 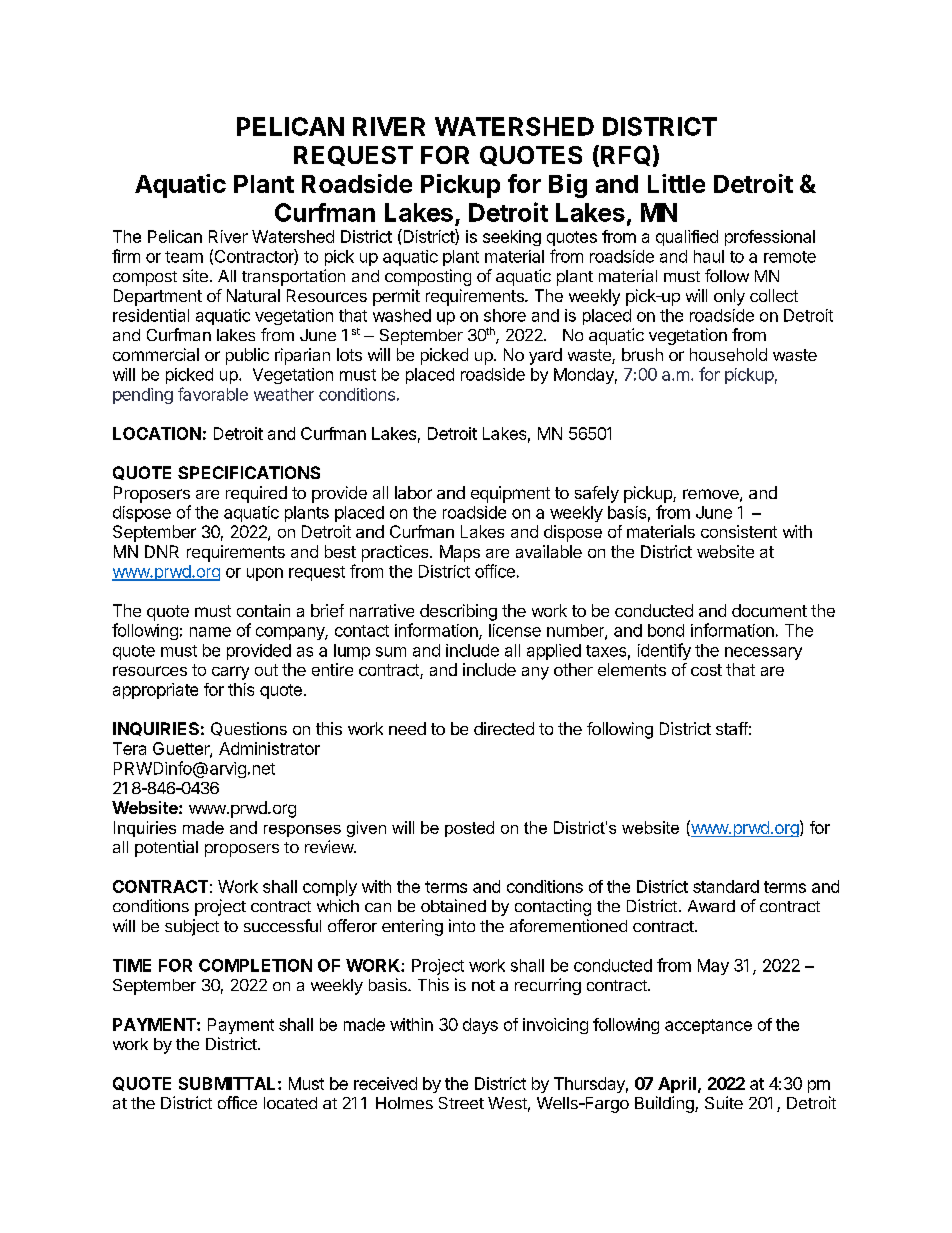 What do you see at coordinates (706, 670) in the document?
I see `cost` at bounding box center [706, 670].
